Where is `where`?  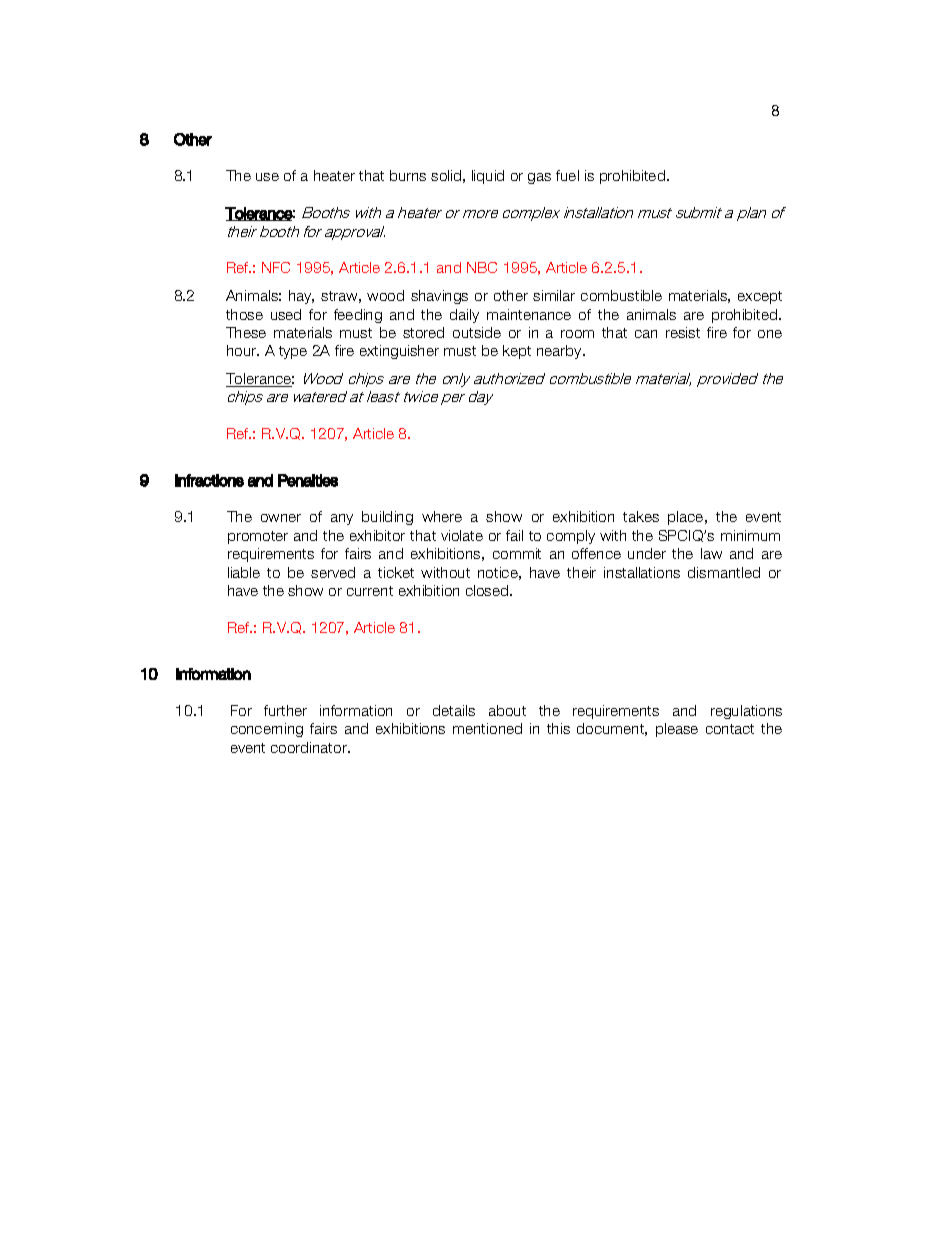 where is located at coordinates (442, 516).
